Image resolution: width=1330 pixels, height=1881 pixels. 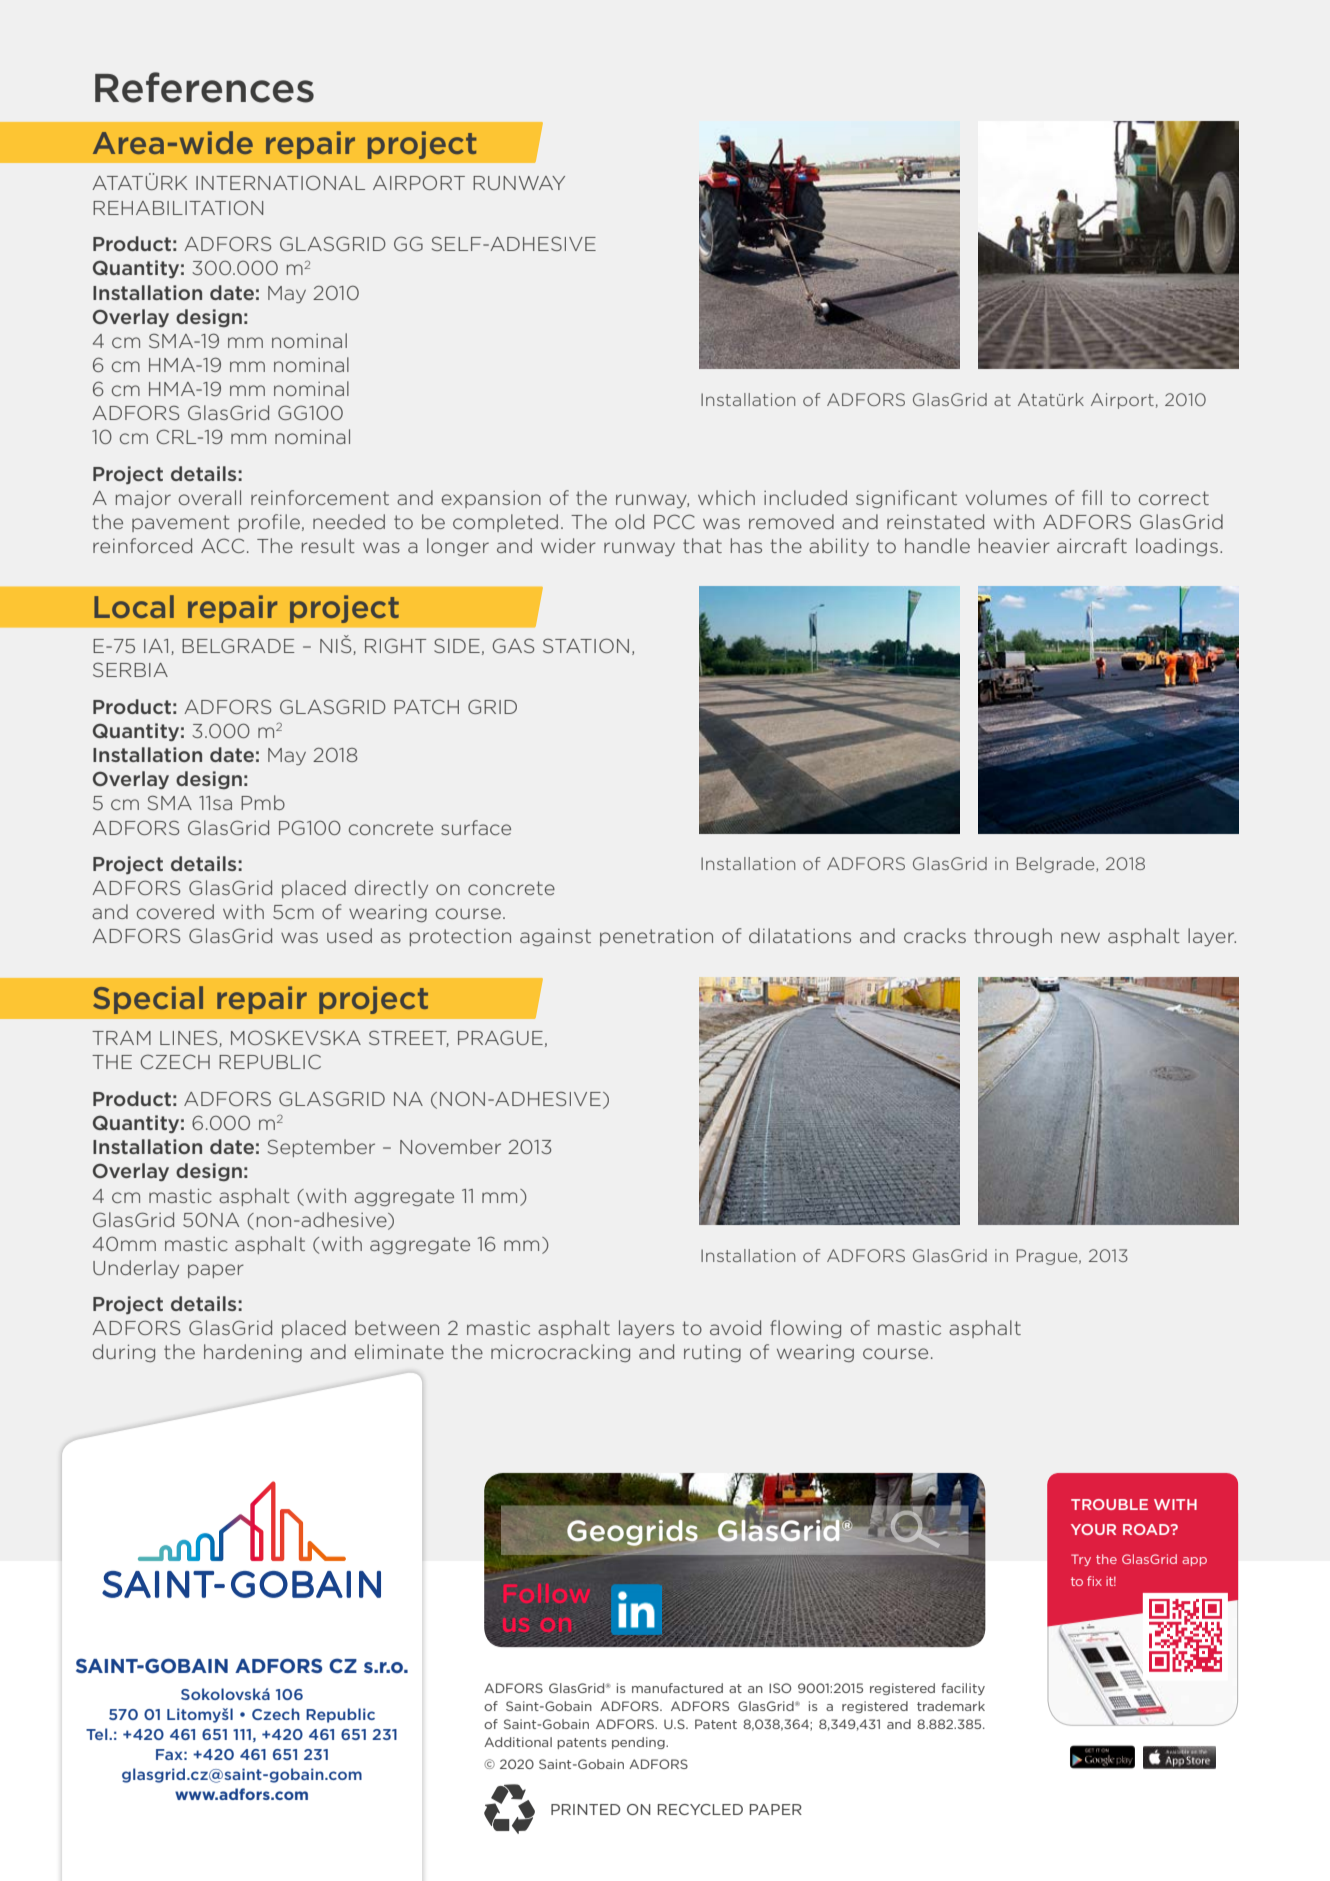 I want to click on fill, so click(x=1092, y=497).
